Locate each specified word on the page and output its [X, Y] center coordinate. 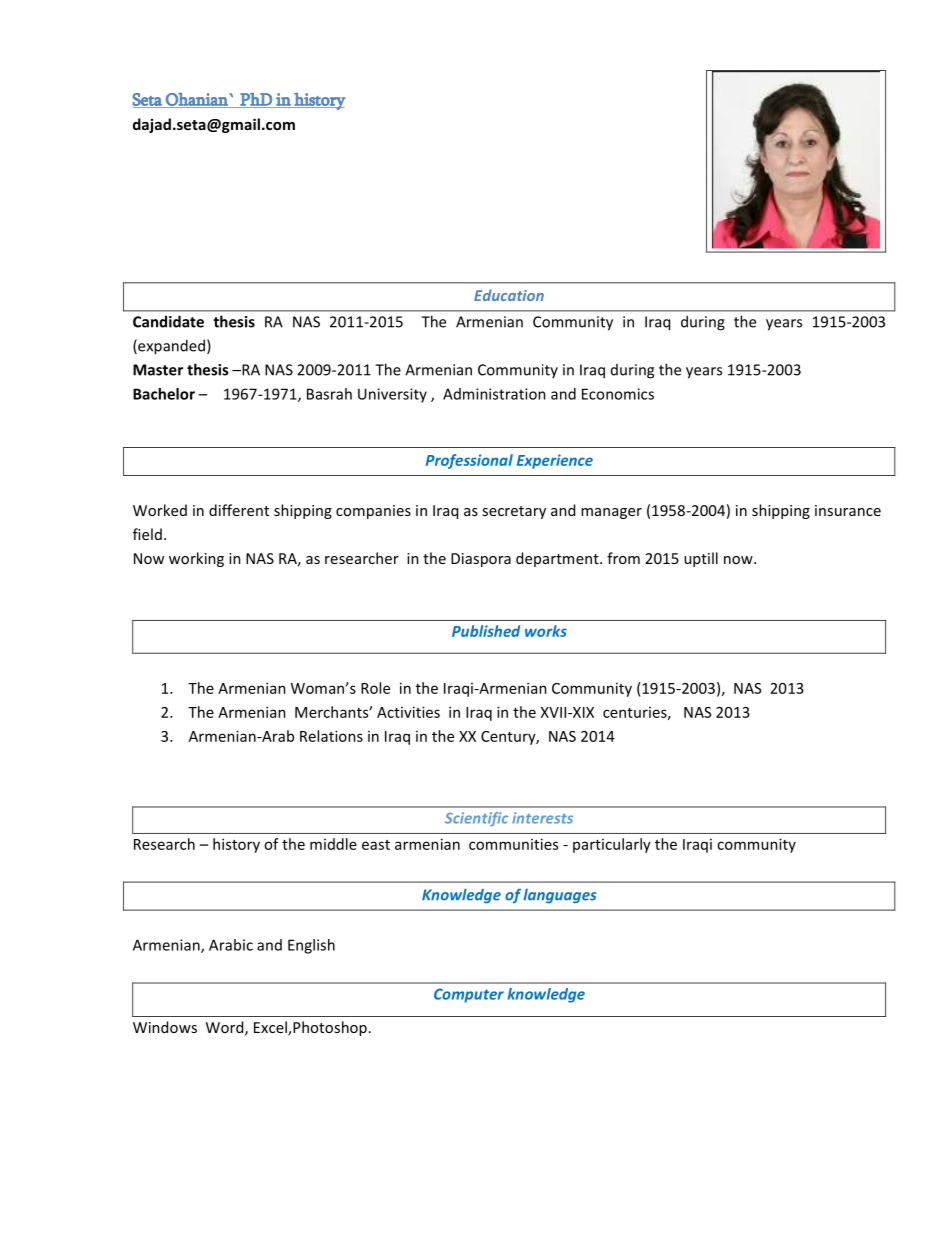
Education [509, 295]
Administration [494, 394]
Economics [618, 394]
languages [559, 896]
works [546, 631]
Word [226, 1028]
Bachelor [164, 394]
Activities [408, 712]
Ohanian [197, 100]
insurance [848, 510]
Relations [331, 736]
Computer [469, 995]
